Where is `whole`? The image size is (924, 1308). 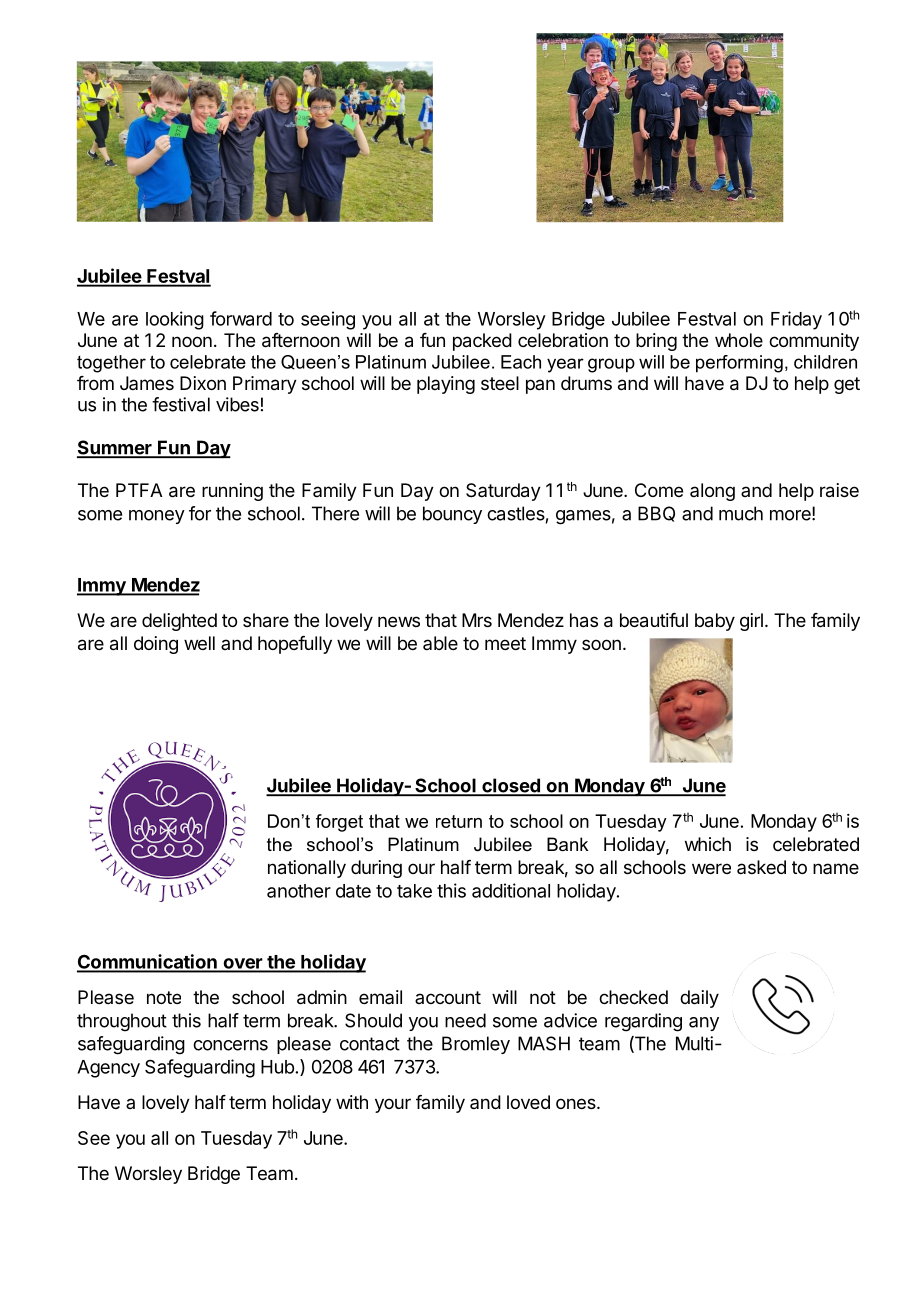
whole is located at coordinates (739, 340).
